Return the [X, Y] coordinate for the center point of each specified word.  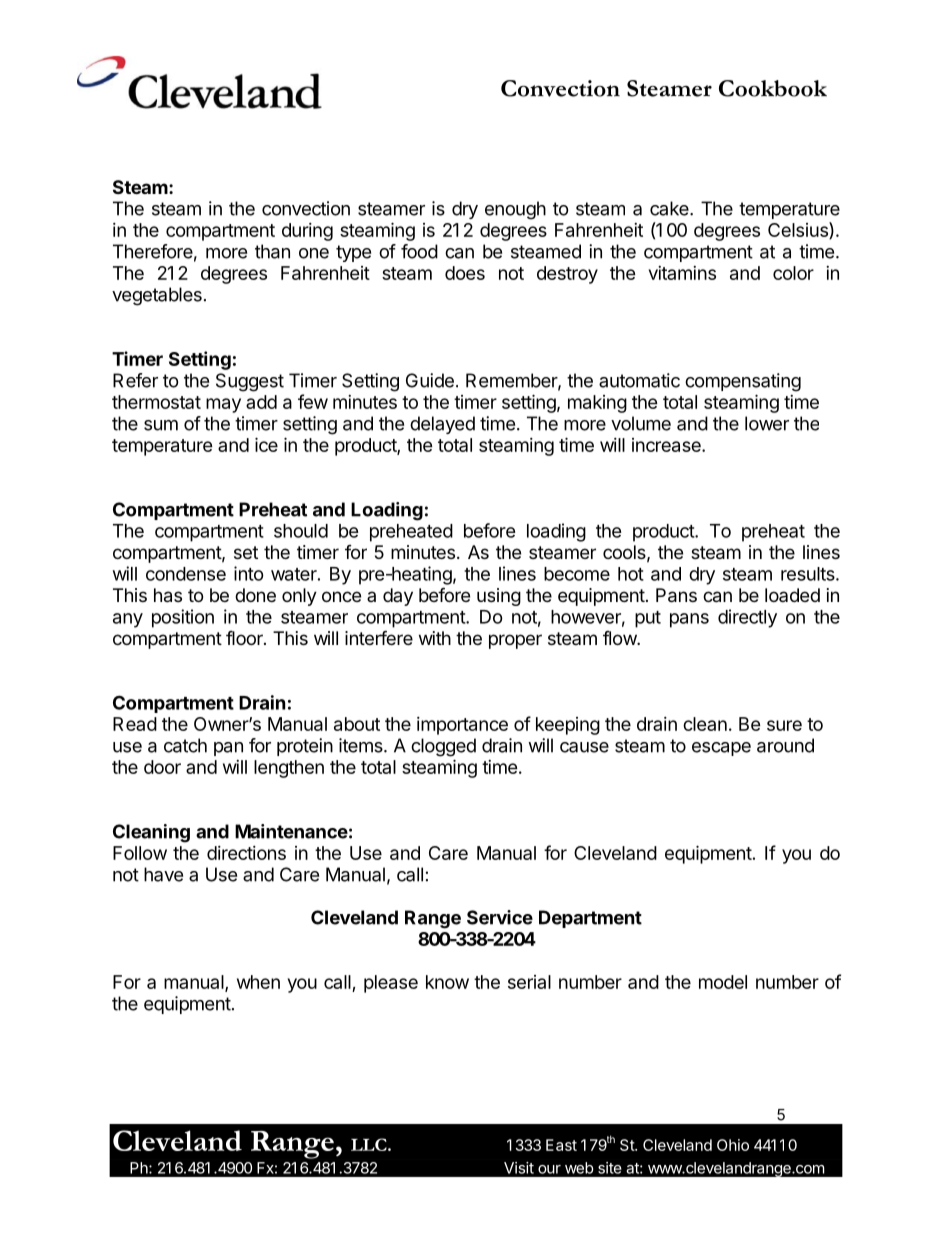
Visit [519, 1168]
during [307, 232]
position [183, 618]
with [435, 638]
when [258, 982]
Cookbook [773, 88]
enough [515, 210]
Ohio [733, 1145]
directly [747, 618]
